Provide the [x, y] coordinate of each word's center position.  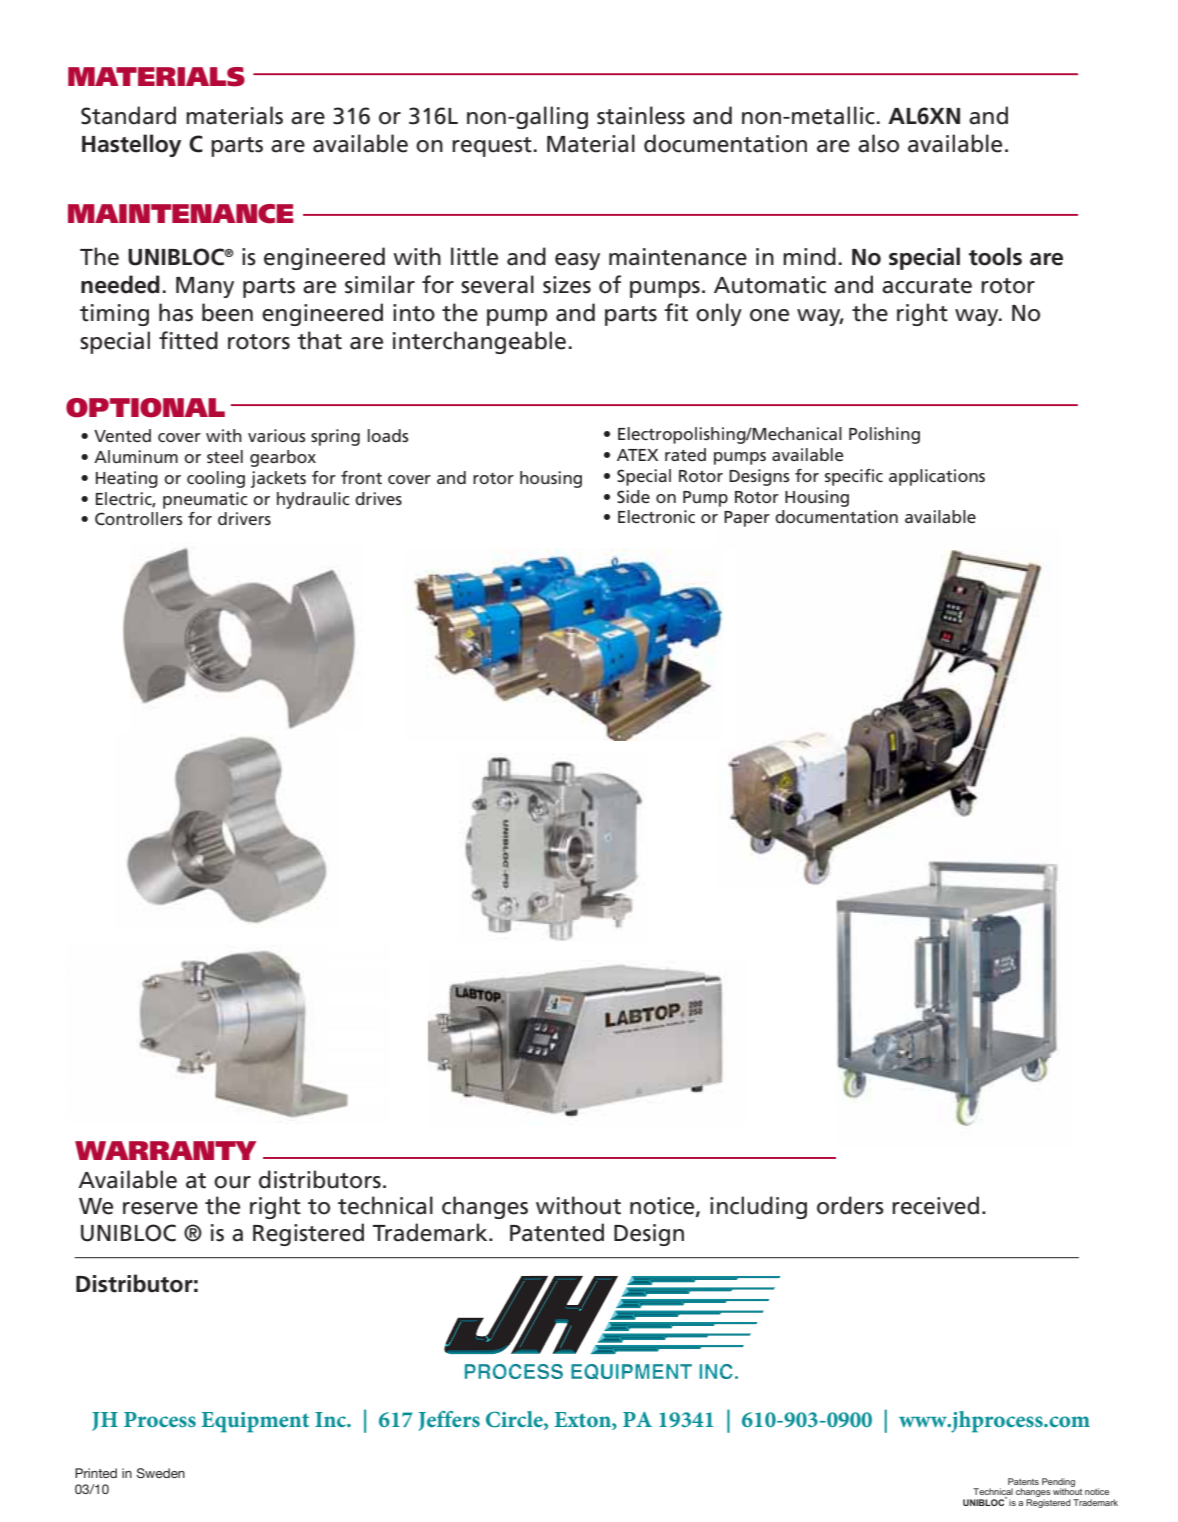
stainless [641, 115]
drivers [244, 518]
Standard [128, 115]
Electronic [656, 516]
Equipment [255, 1422]
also [878, 143]
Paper [747, 519]
